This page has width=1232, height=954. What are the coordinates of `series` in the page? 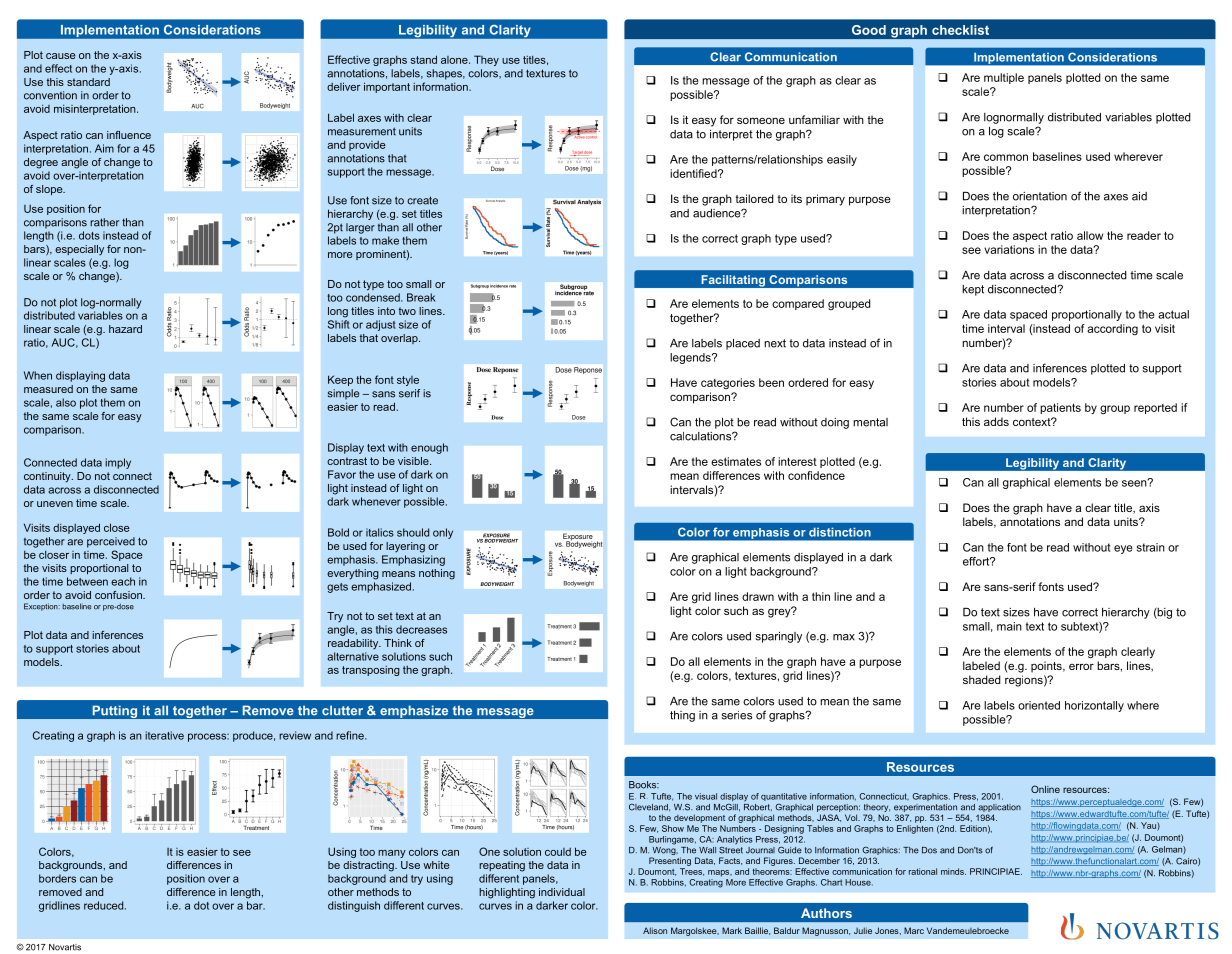 It's located at (737, 715).
